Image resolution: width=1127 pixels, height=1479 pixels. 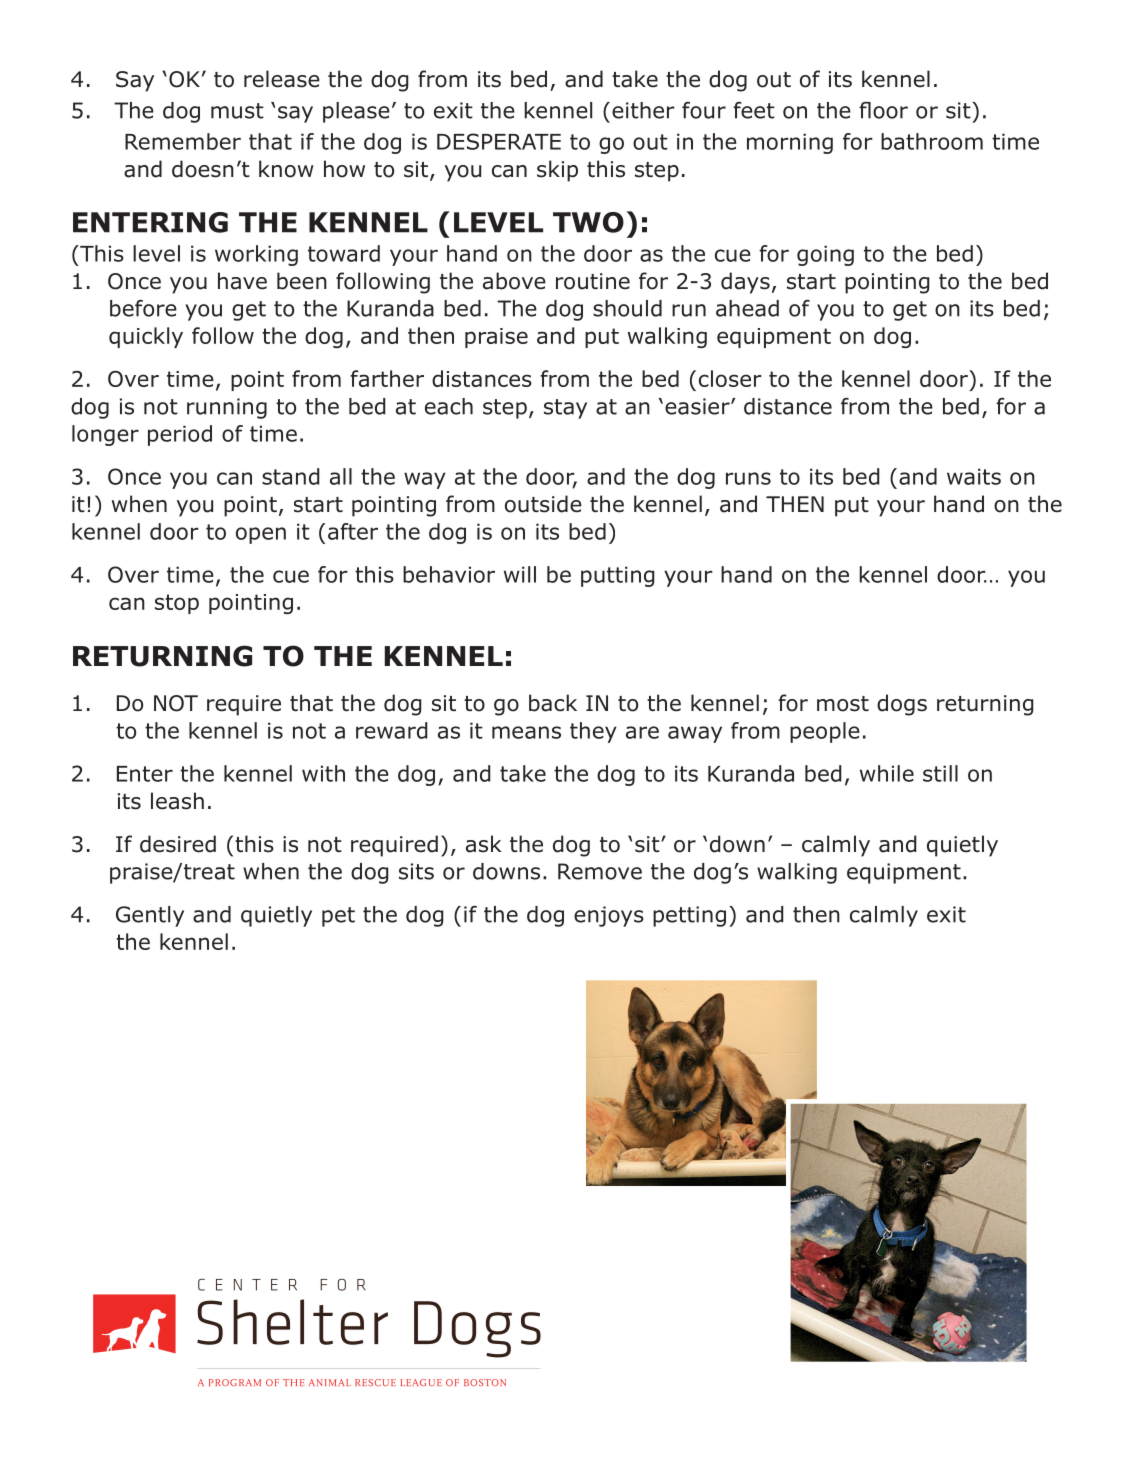 I want to click on most, so click(x=843, y=704).
